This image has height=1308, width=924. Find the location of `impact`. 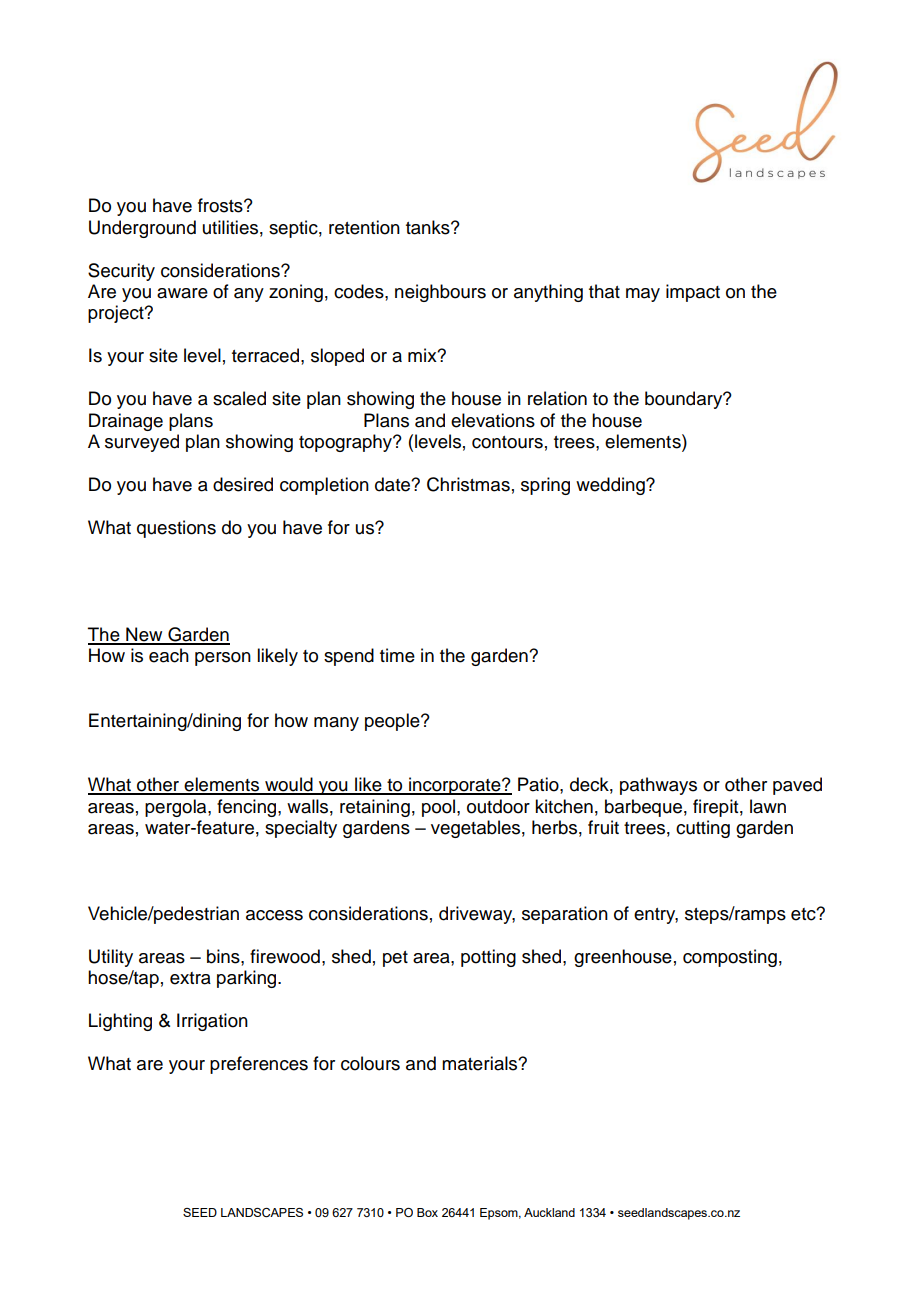

impact is located at coordinates (693, 293).
